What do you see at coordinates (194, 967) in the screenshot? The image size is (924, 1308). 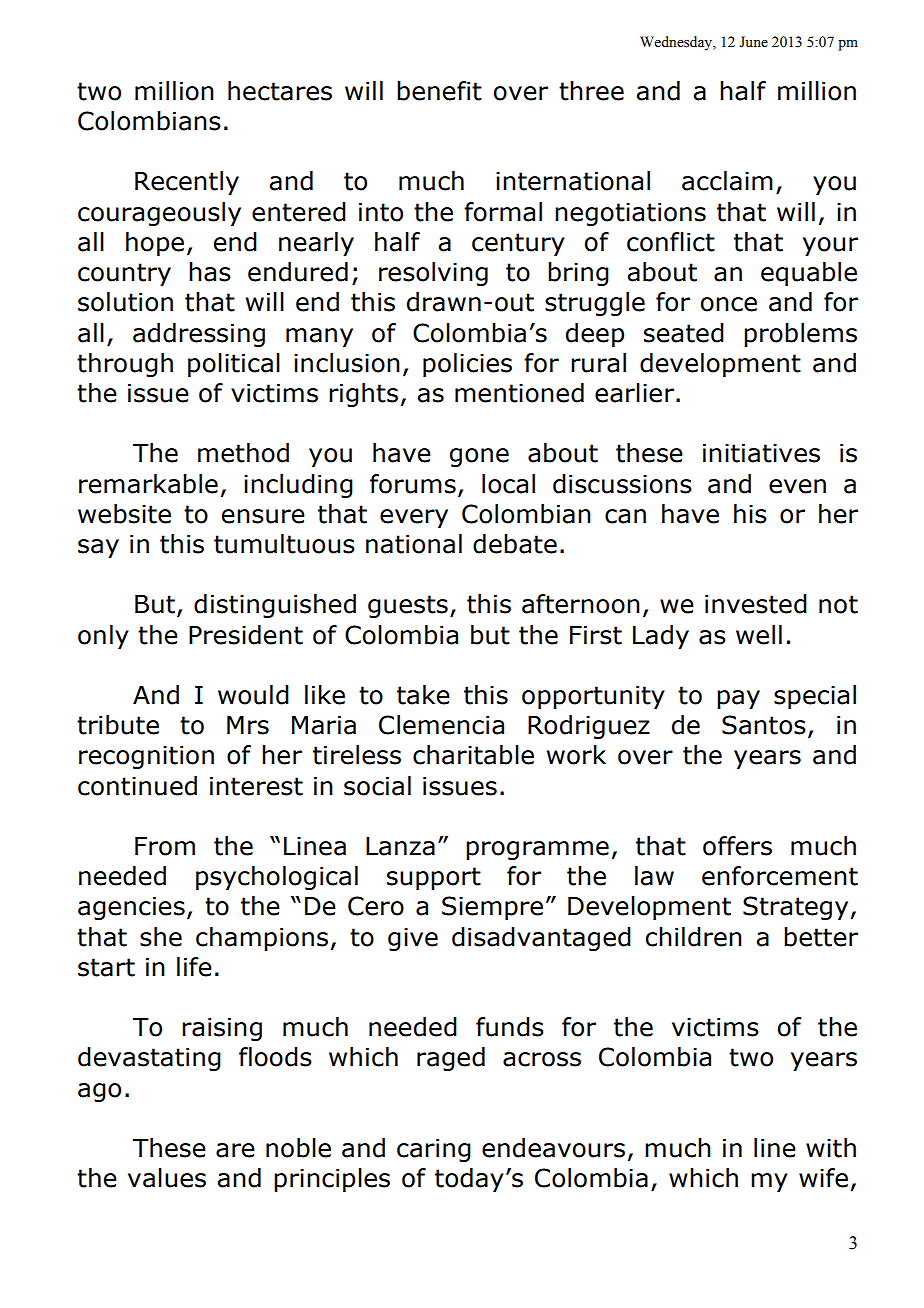 I see `life` at bounding box center [194, 967].
